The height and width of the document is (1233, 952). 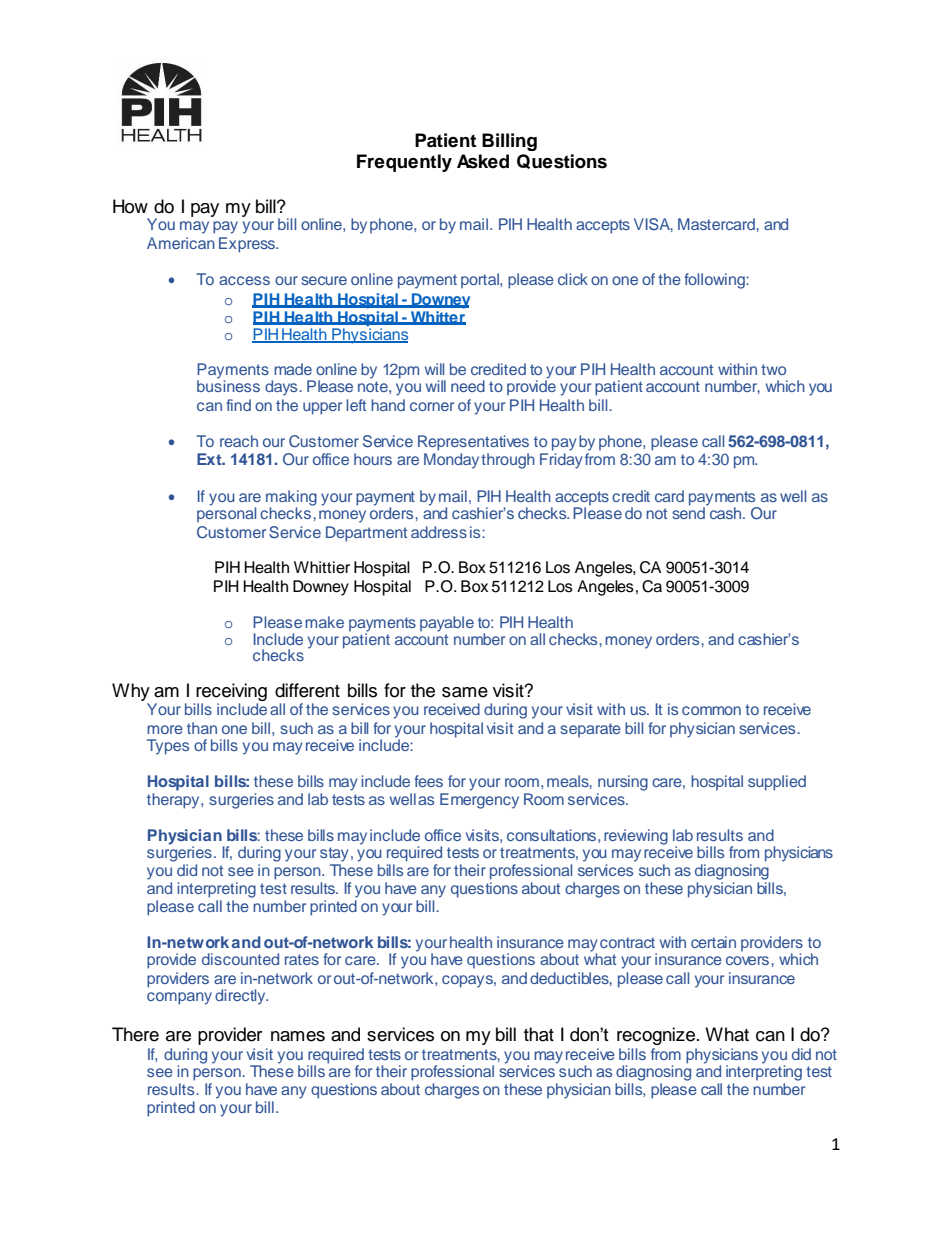 What do you see at coordinates (179, 998) in the document?
I see `company` at bounding box center [179, 998].
